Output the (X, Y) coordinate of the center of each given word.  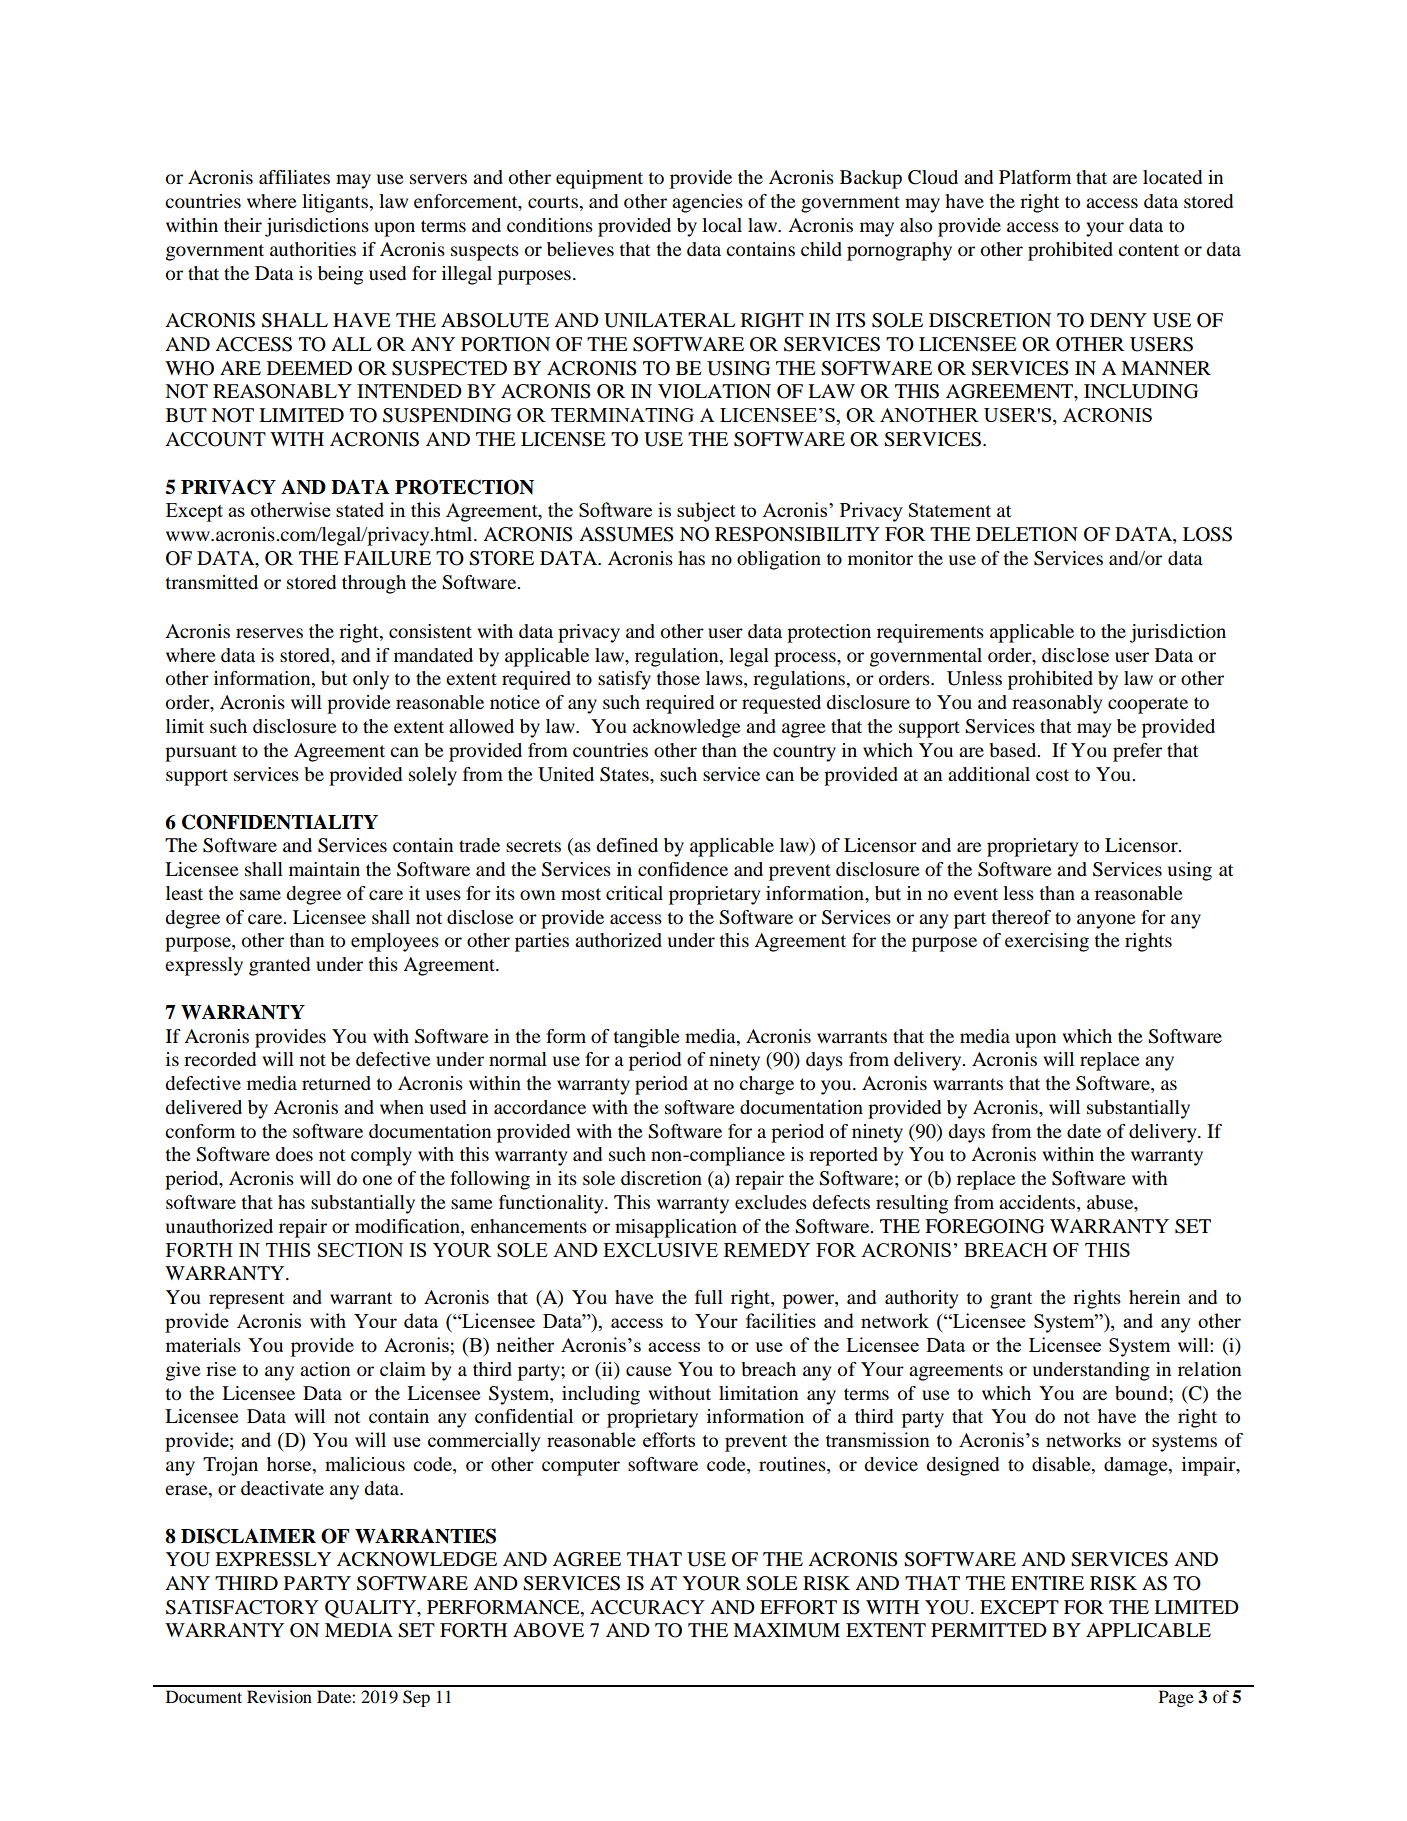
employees (395, 942)
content (1148, 250)
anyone (1106, 921)
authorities (313, 249)
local (722, 225)
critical (634, 893)
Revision (279, 1696)
